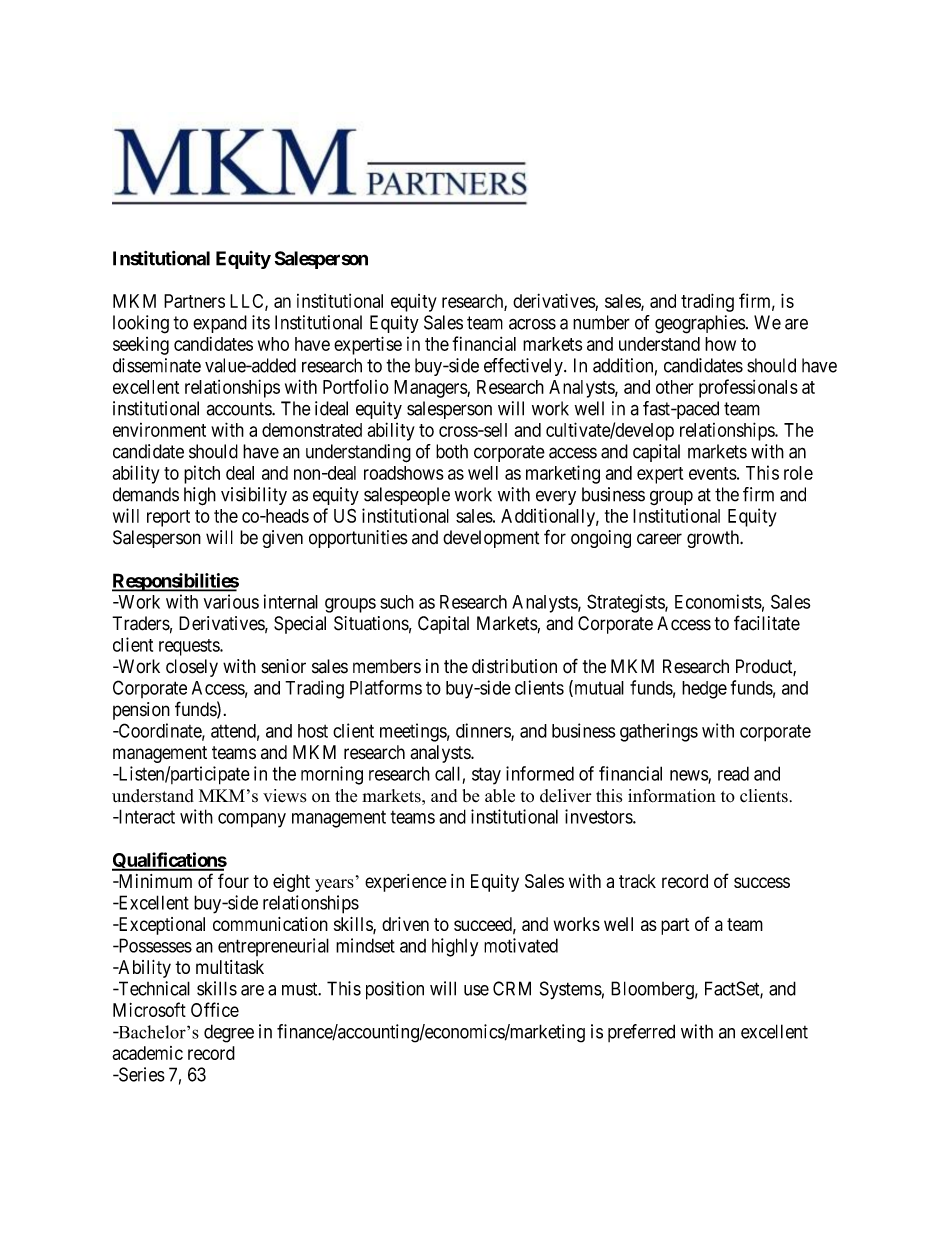 This image has width=952, height=1233. I want to click on expand, so click(220, 324).
